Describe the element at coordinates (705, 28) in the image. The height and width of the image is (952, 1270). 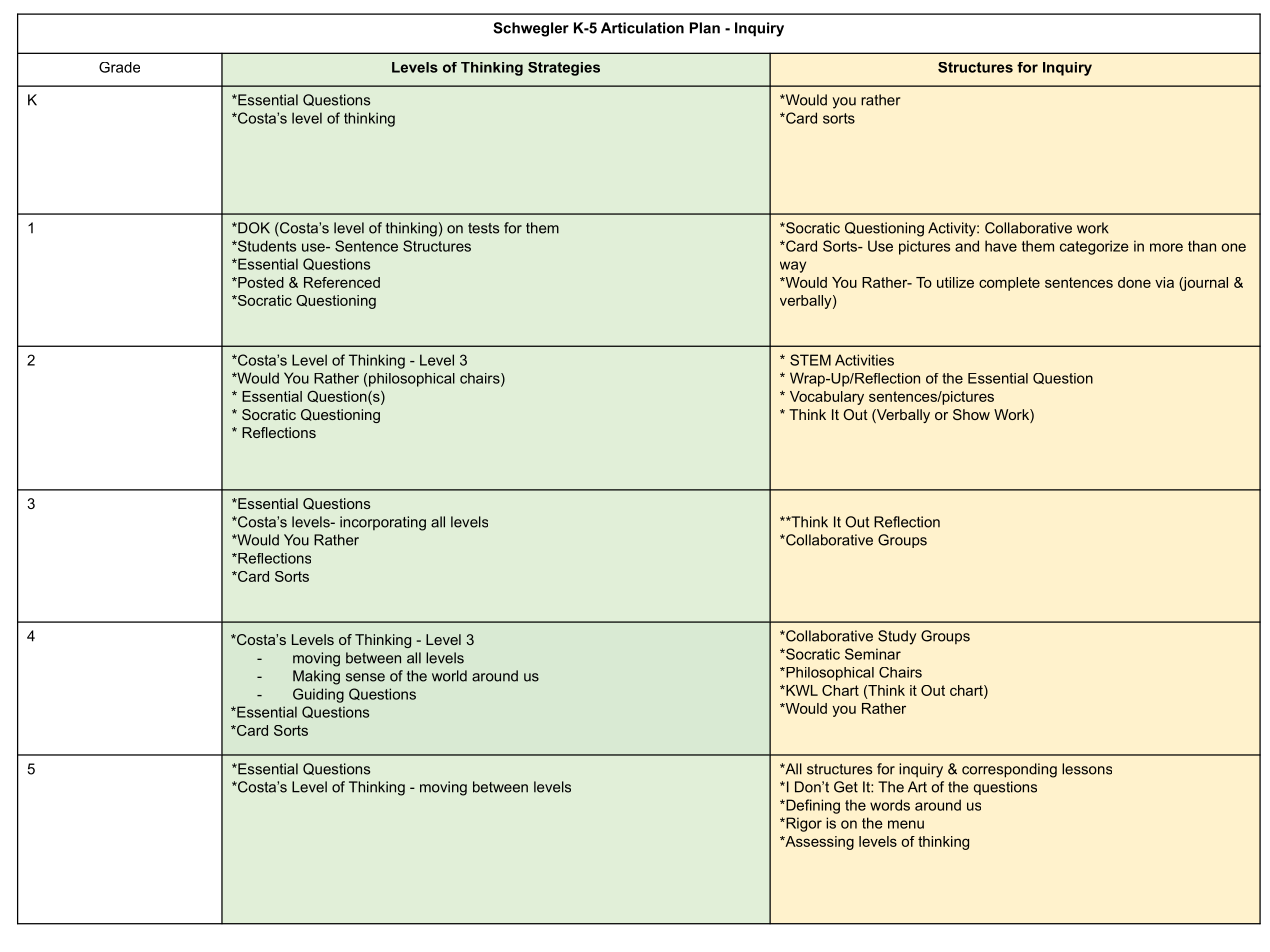
I see `Plan` at that location.
